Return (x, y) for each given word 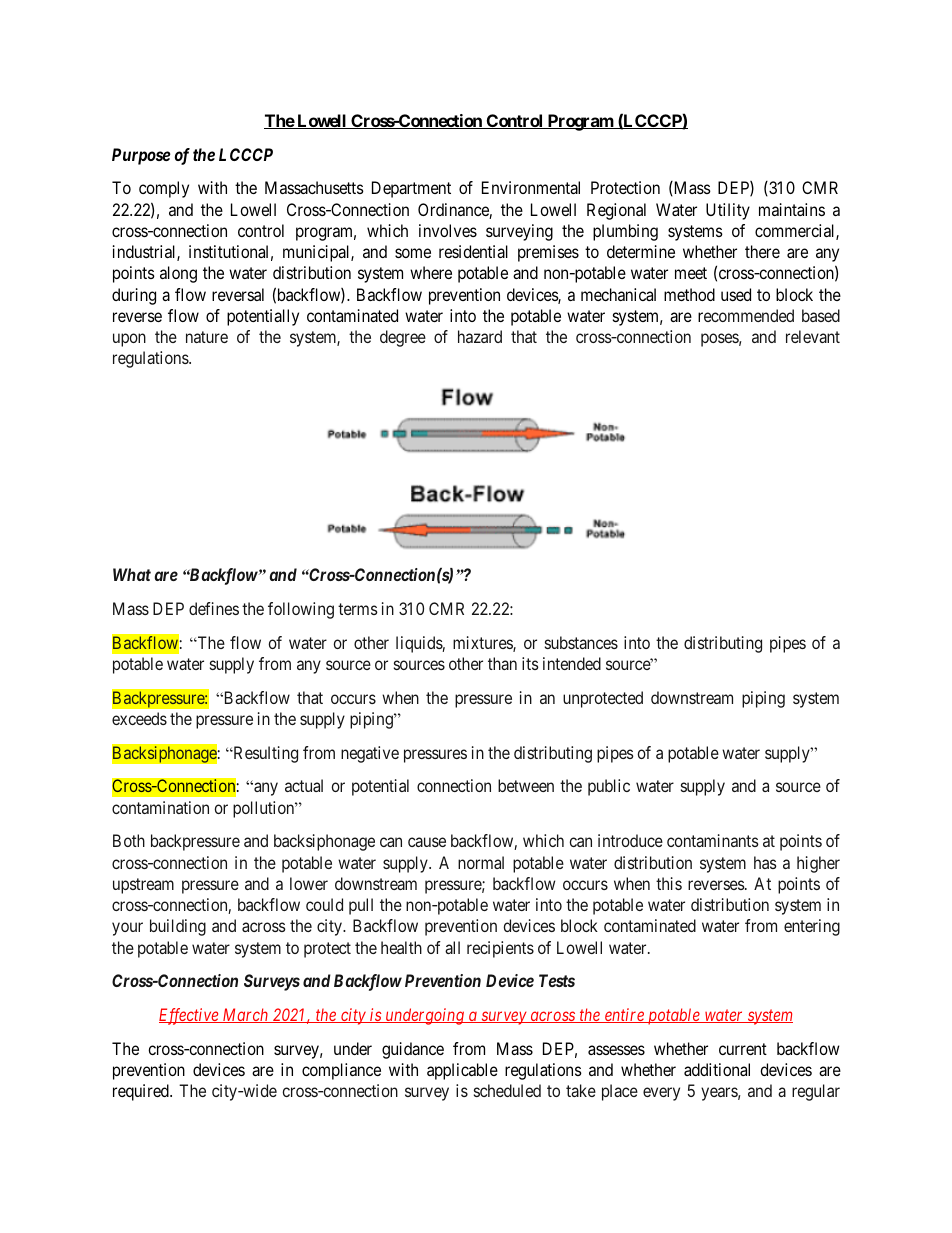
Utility (728, 211)
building (178, 927)
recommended (746, 315)
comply (164, 189)
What (132, 574)
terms (358, 609)
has (765, 862)
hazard (480, 336)
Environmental (531, 187)
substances (581, 642)
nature (207, 337)
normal (481, 862)
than (502, 663)
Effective (190, 1016)
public (609, 787)
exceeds (139, 718)
